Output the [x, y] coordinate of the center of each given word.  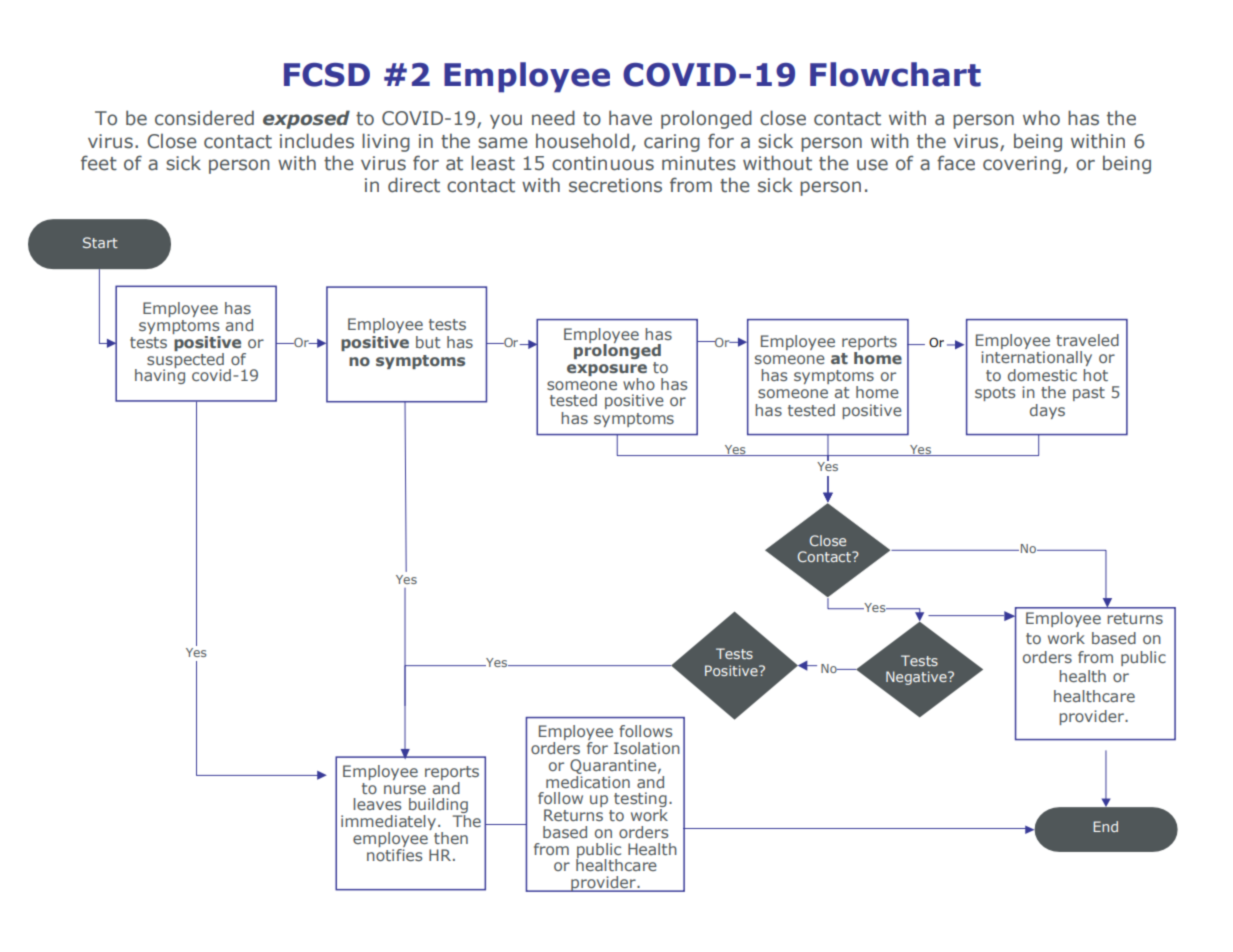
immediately [388, 824]
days [1047, 411]
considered [204, 118]
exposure [607, 370]
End [1105, 826]
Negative [917, 678]
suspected [185, 360]
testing [640, 801]
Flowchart [895, 74]
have [630, 118]
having [160, 375]
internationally [1036, 358]
